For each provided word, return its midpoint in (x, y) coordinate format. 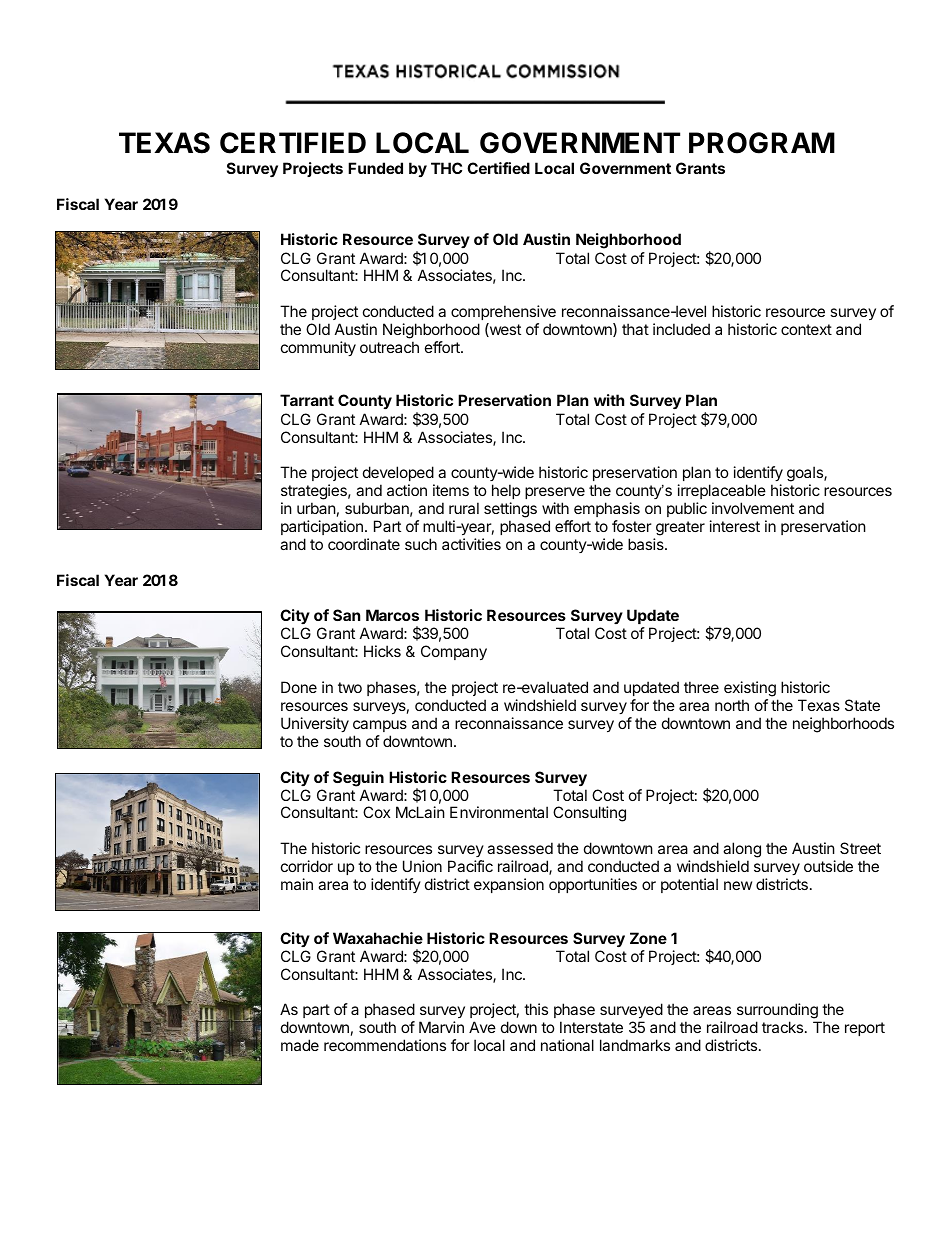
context (806, 329)
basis (647, 544)
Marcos (392, 615)
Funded (375, 168)
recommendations (385, 1045)
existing (751, 690)
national (567, 1045)
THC (446, 168)
